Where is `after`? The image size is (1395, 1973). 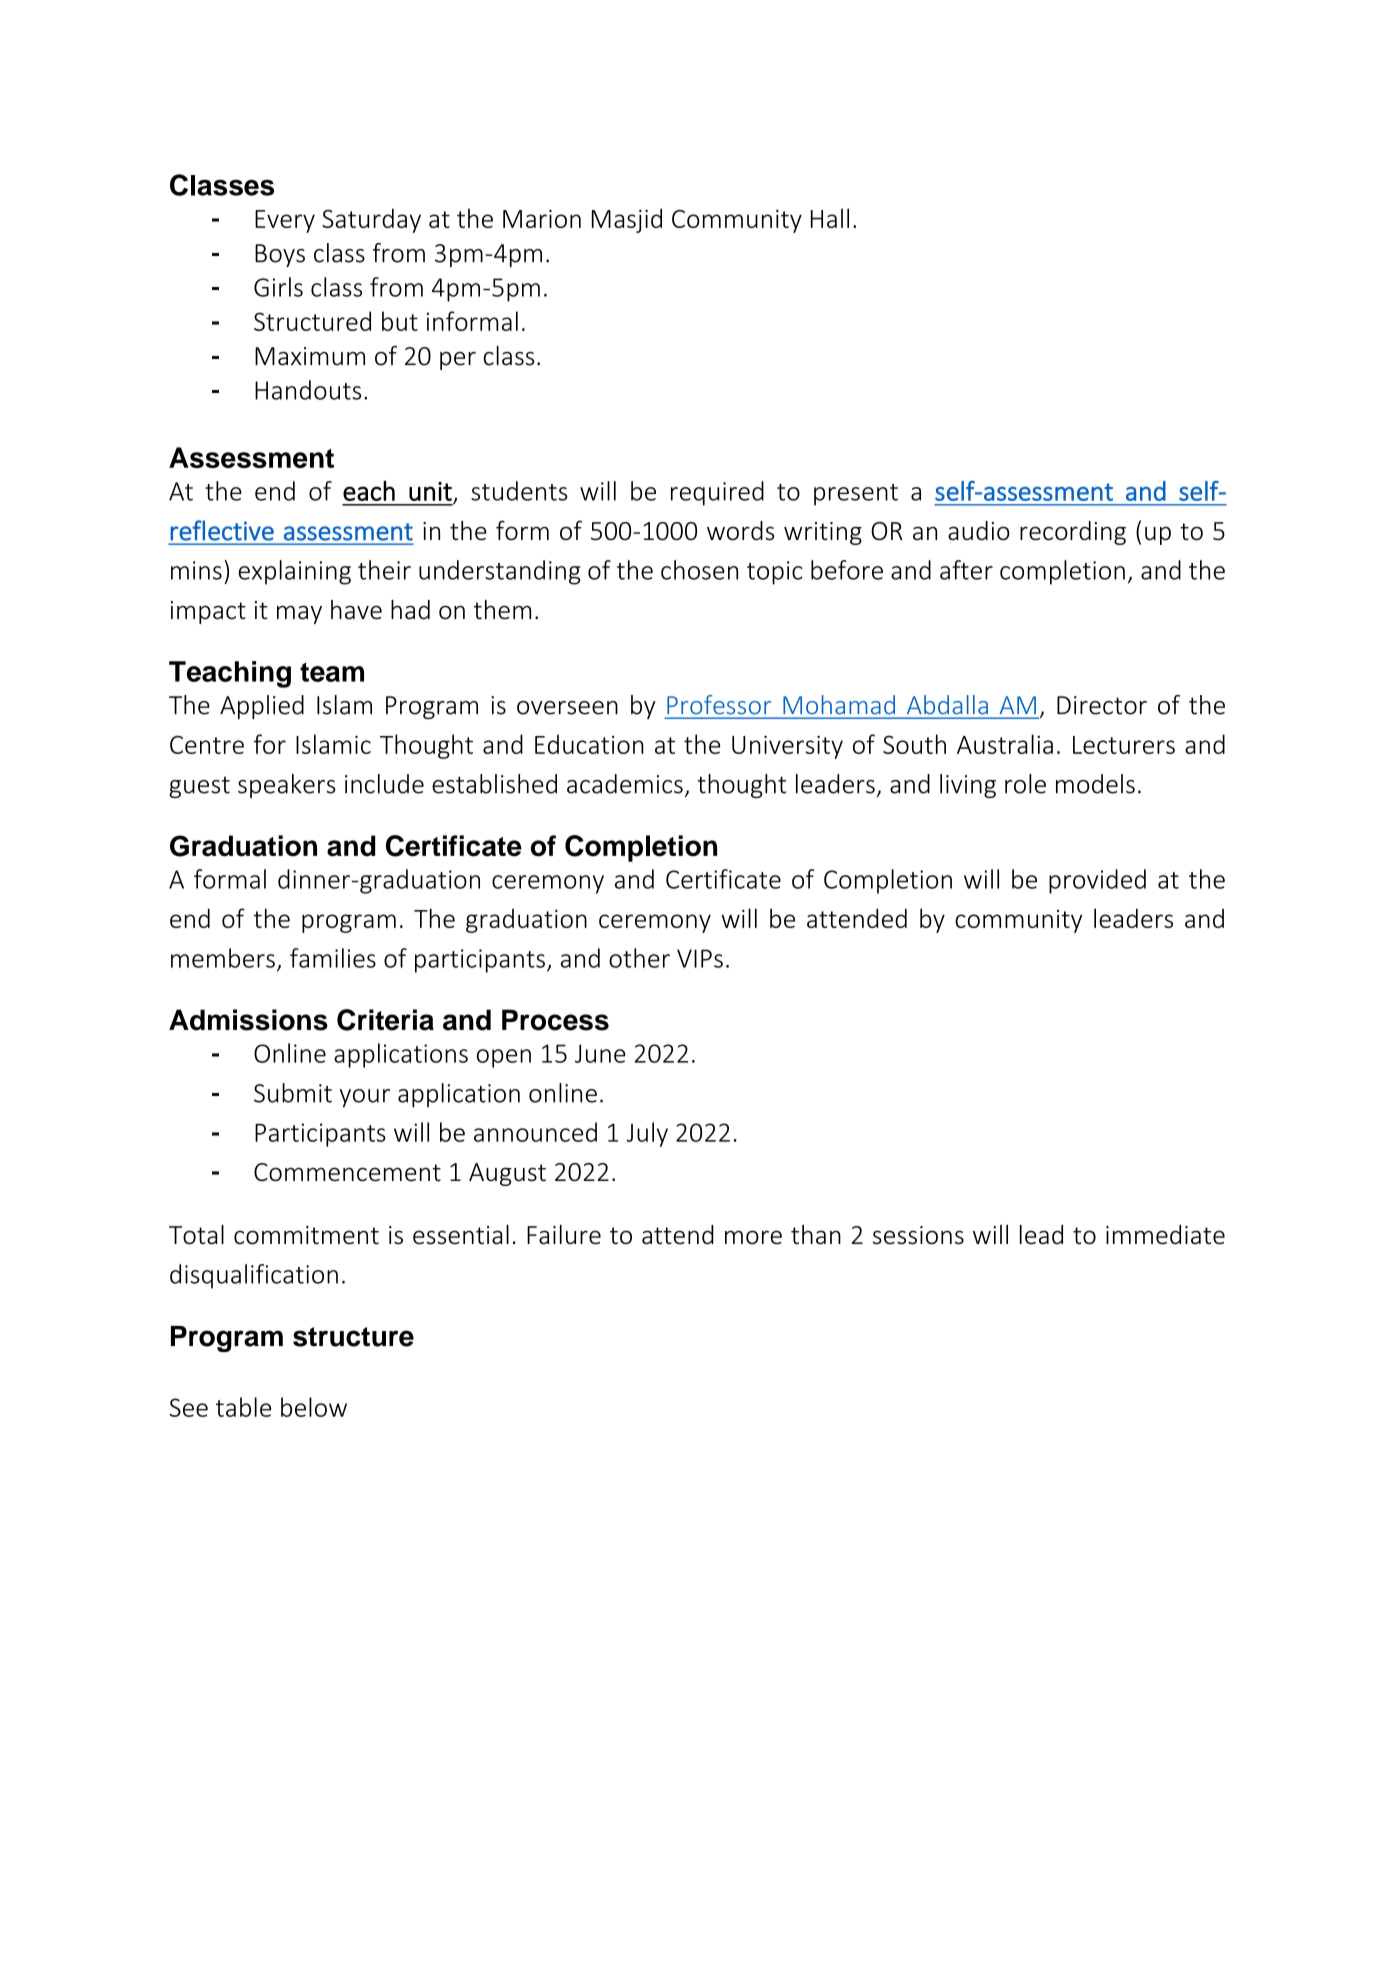
after is located at coordinates (966, 570).
